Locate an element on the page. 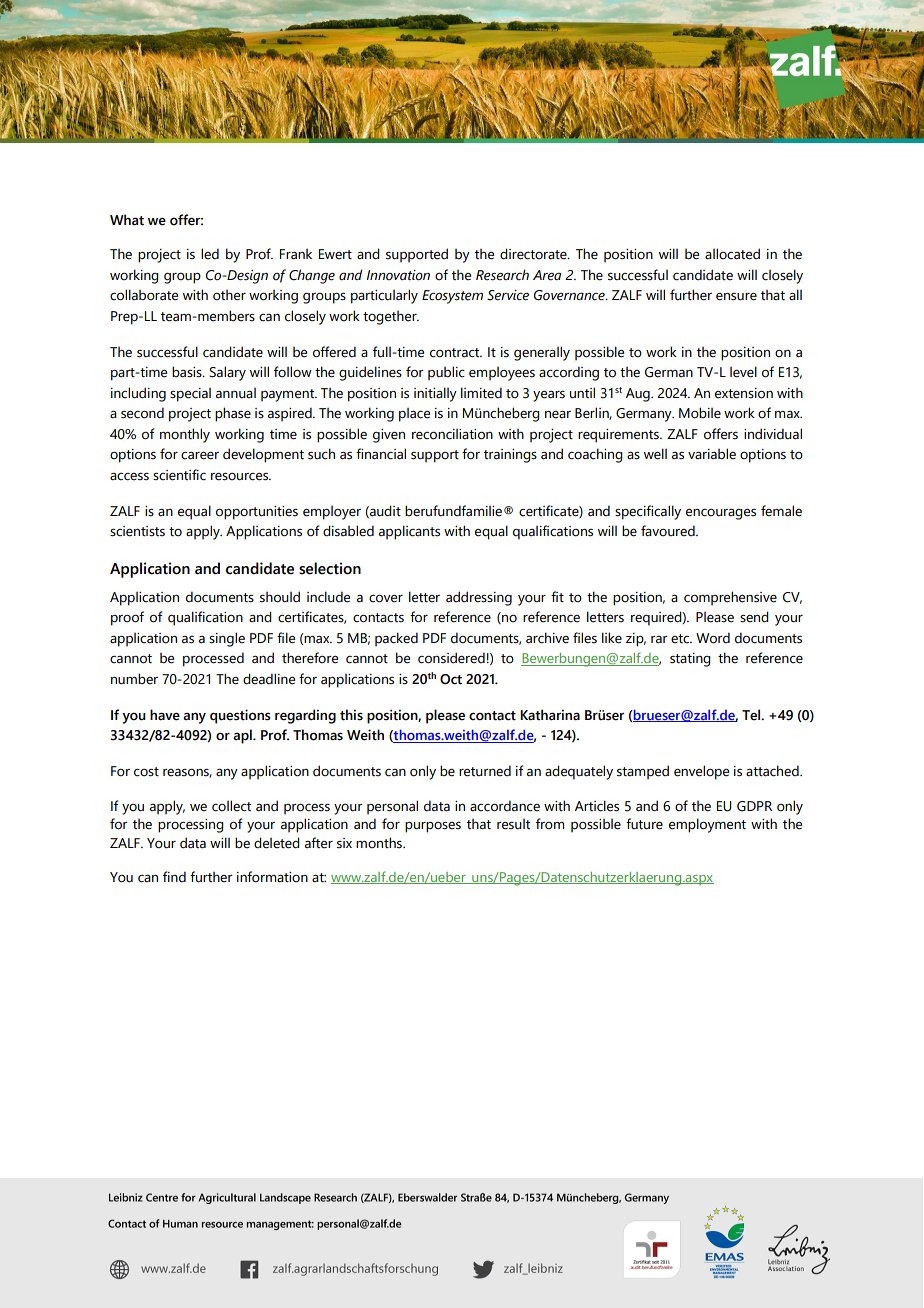 This page has width=924, height=1308. allocated is located at coordinates (732, 254).
